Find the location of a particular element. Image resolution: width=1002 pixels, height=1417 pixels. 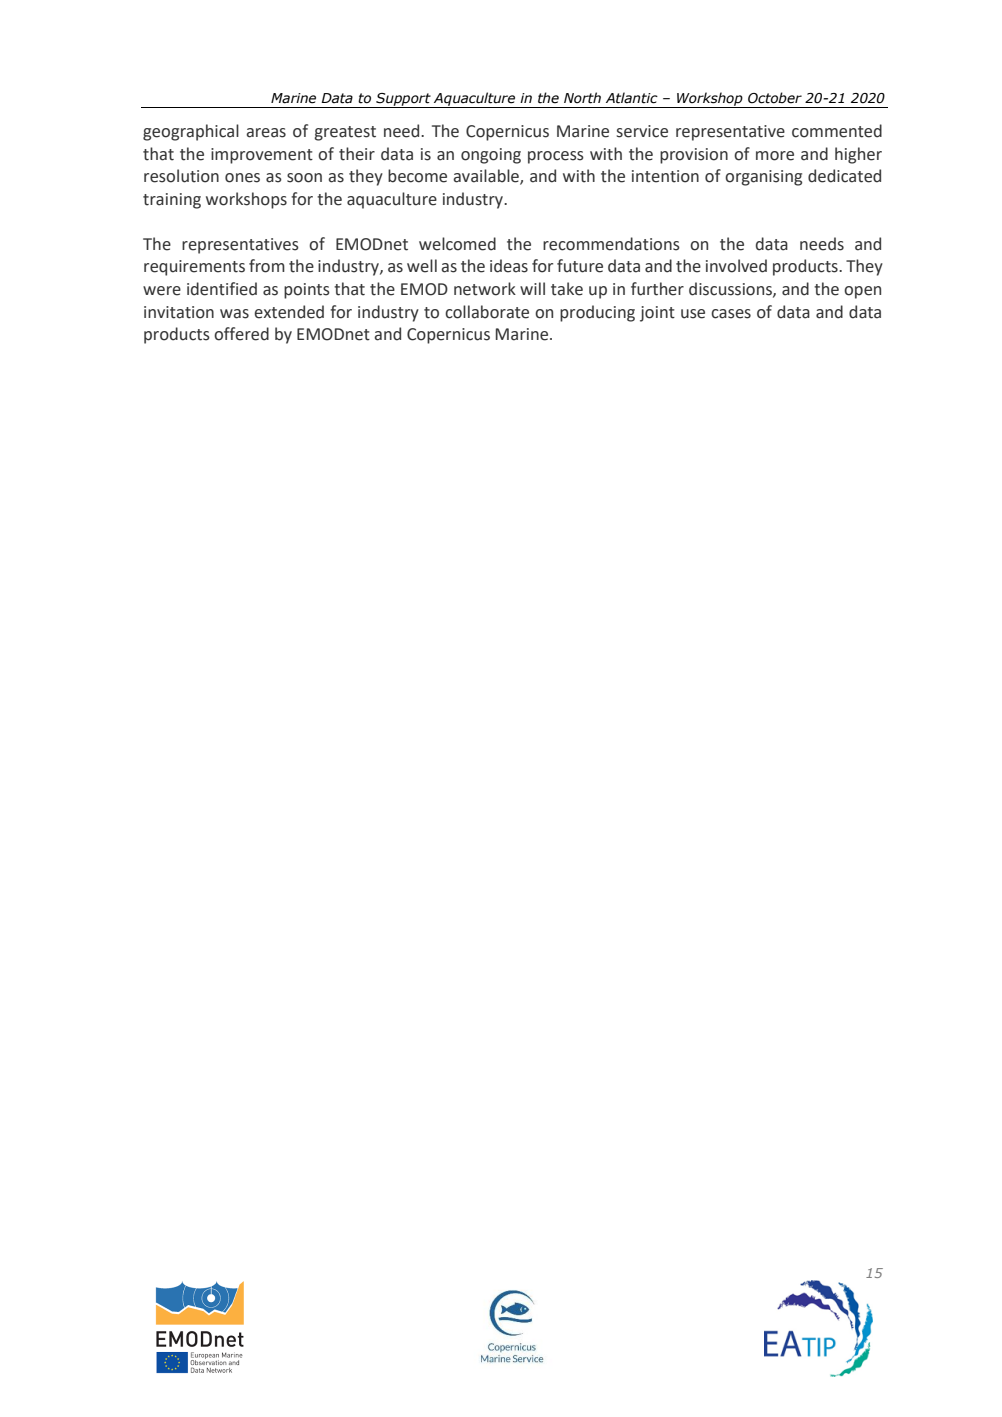

ones is located at coordinates (242, 178).
